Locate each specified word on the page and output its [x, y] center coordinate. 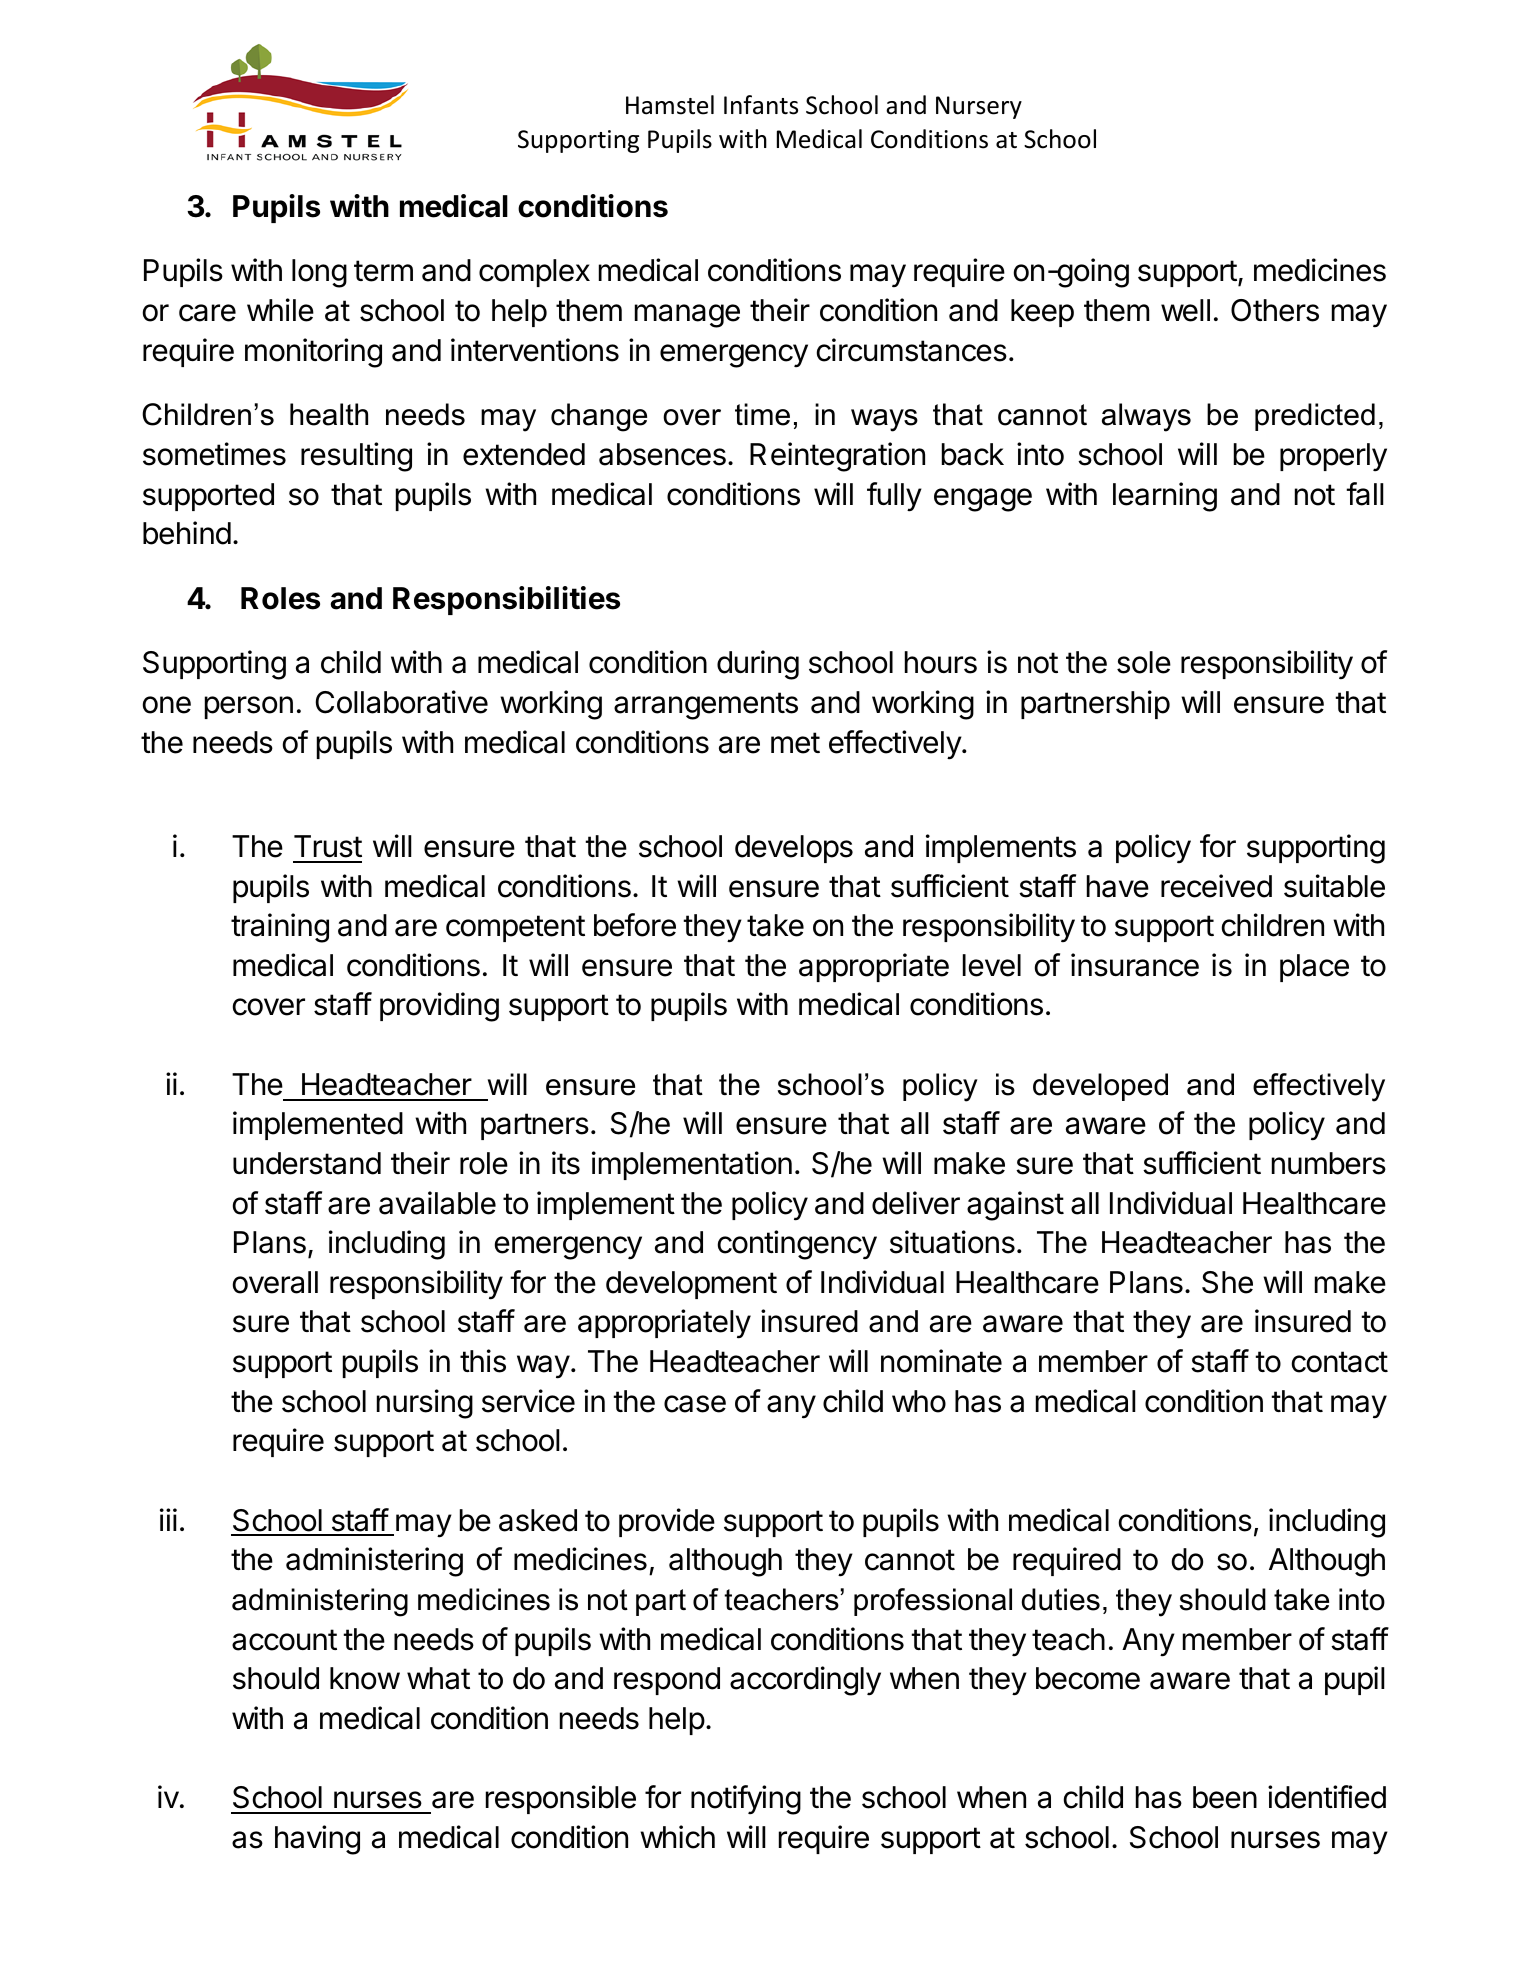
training [280, 928]
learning [1165, 497]
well [1185, 310]
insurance [1135, 965]
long [319, 273]
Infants [761, 105]
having [317, 1840]
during [758, 665]
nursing [425, 1404]
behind [187, 533]
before [635, 925]
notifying [746, 1800]
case [695, 1404]
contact [1340, 1362]
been [1225, 1797]
